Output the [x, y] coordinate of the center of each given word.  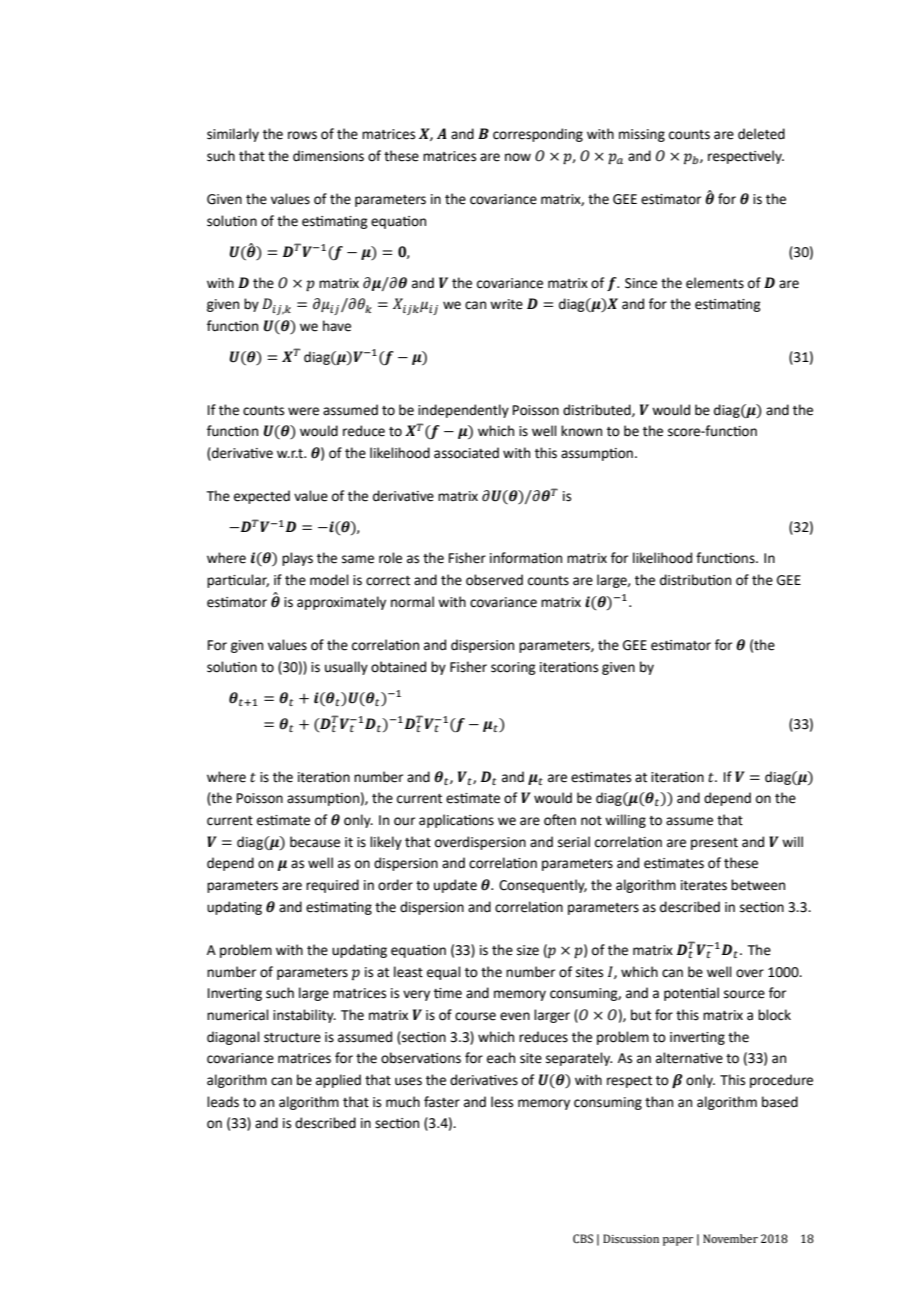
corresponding [538, 135]
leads [223, 1102]
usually [346, 668]
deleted [761, 134]
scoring [513, 668]
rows [302, 135]
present [714, 844]
